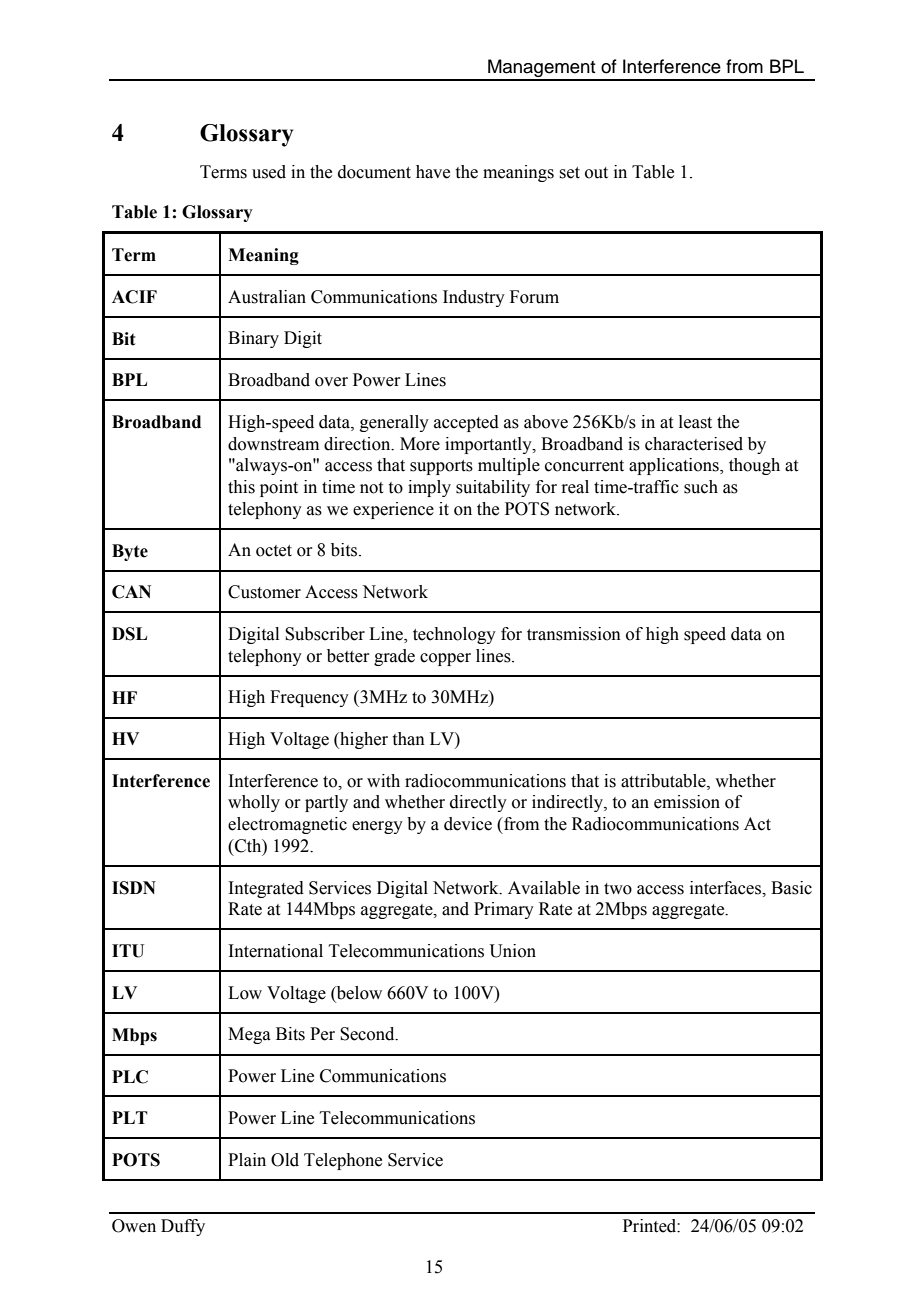 The height and width of the screenshot is (1308, 924). I want to click on used, so click(269, 172).
